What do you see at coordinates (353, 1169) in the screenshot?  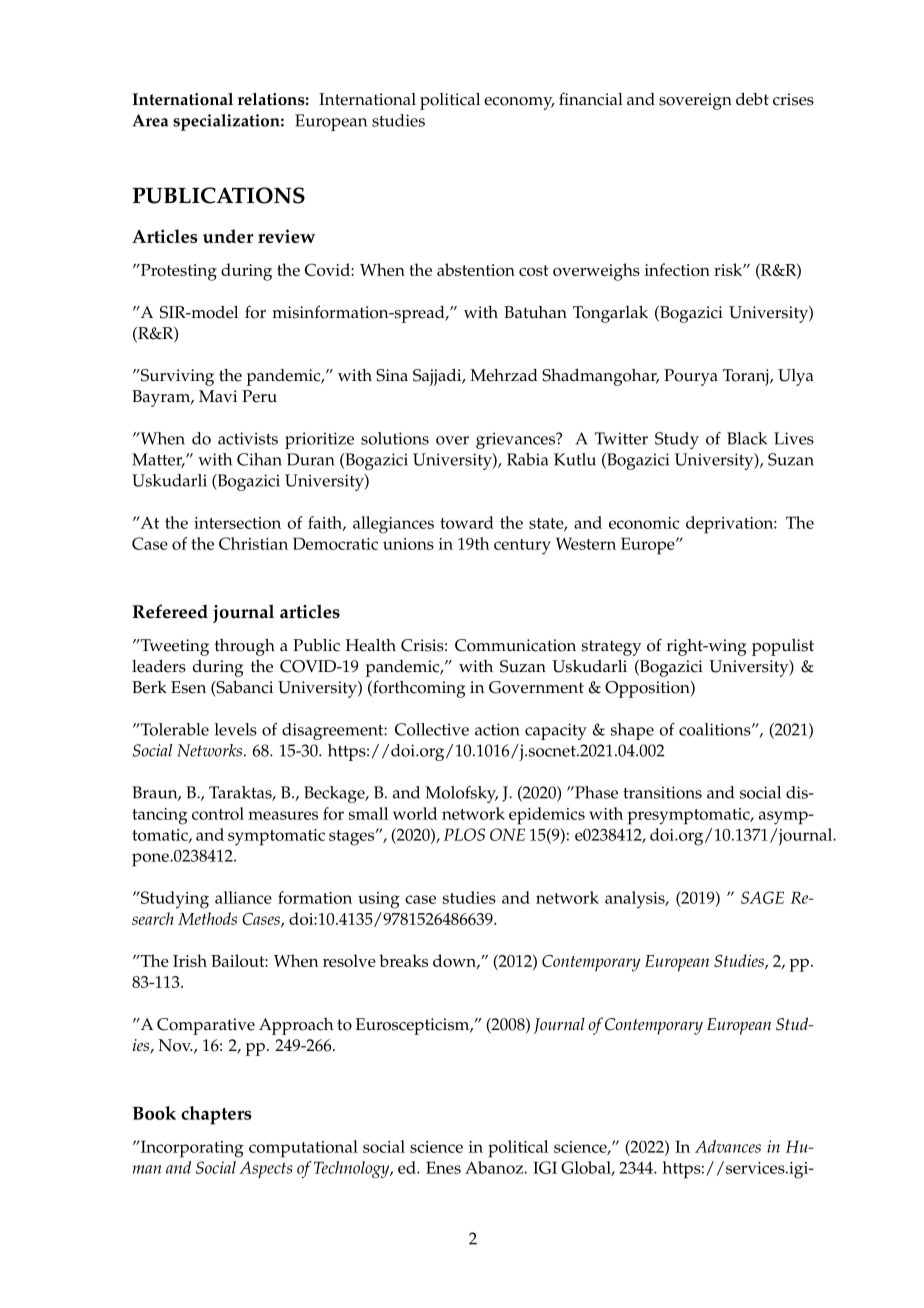 I see `Technology` at bounding box center [353, 1169].
